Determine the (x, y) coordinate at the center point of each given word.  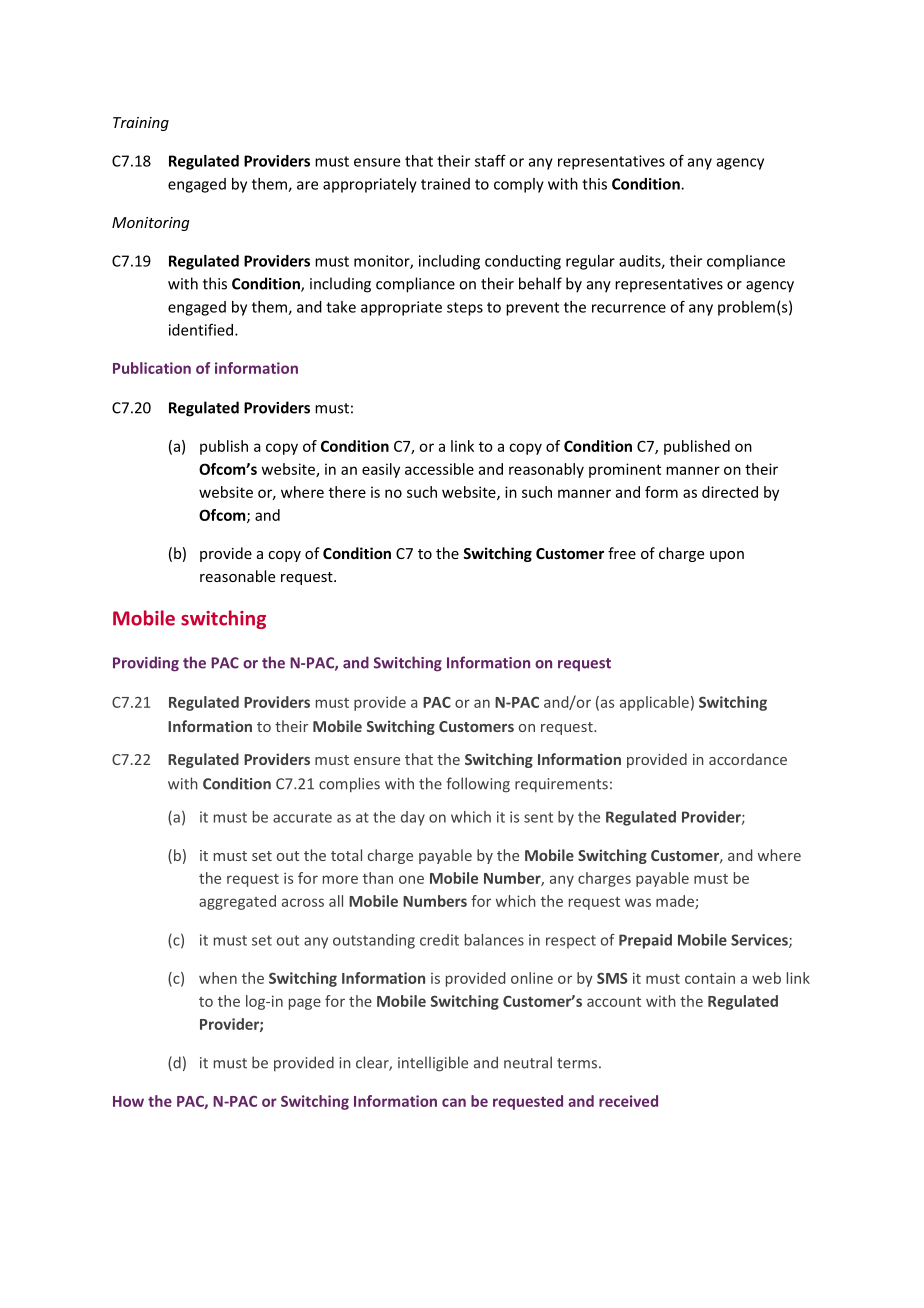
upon (727, 556)
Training (141, 124)
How (128, 1101)
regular (590, 262)
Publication (152, 368)
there (347, 492)
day (413, 818)
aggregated (237, 902)
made (676, 902)
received (628, 1101)
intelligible (433, 1064)
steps (465, 309)
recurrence (629, 308)
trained (445, 184)
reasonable (237, 576)
